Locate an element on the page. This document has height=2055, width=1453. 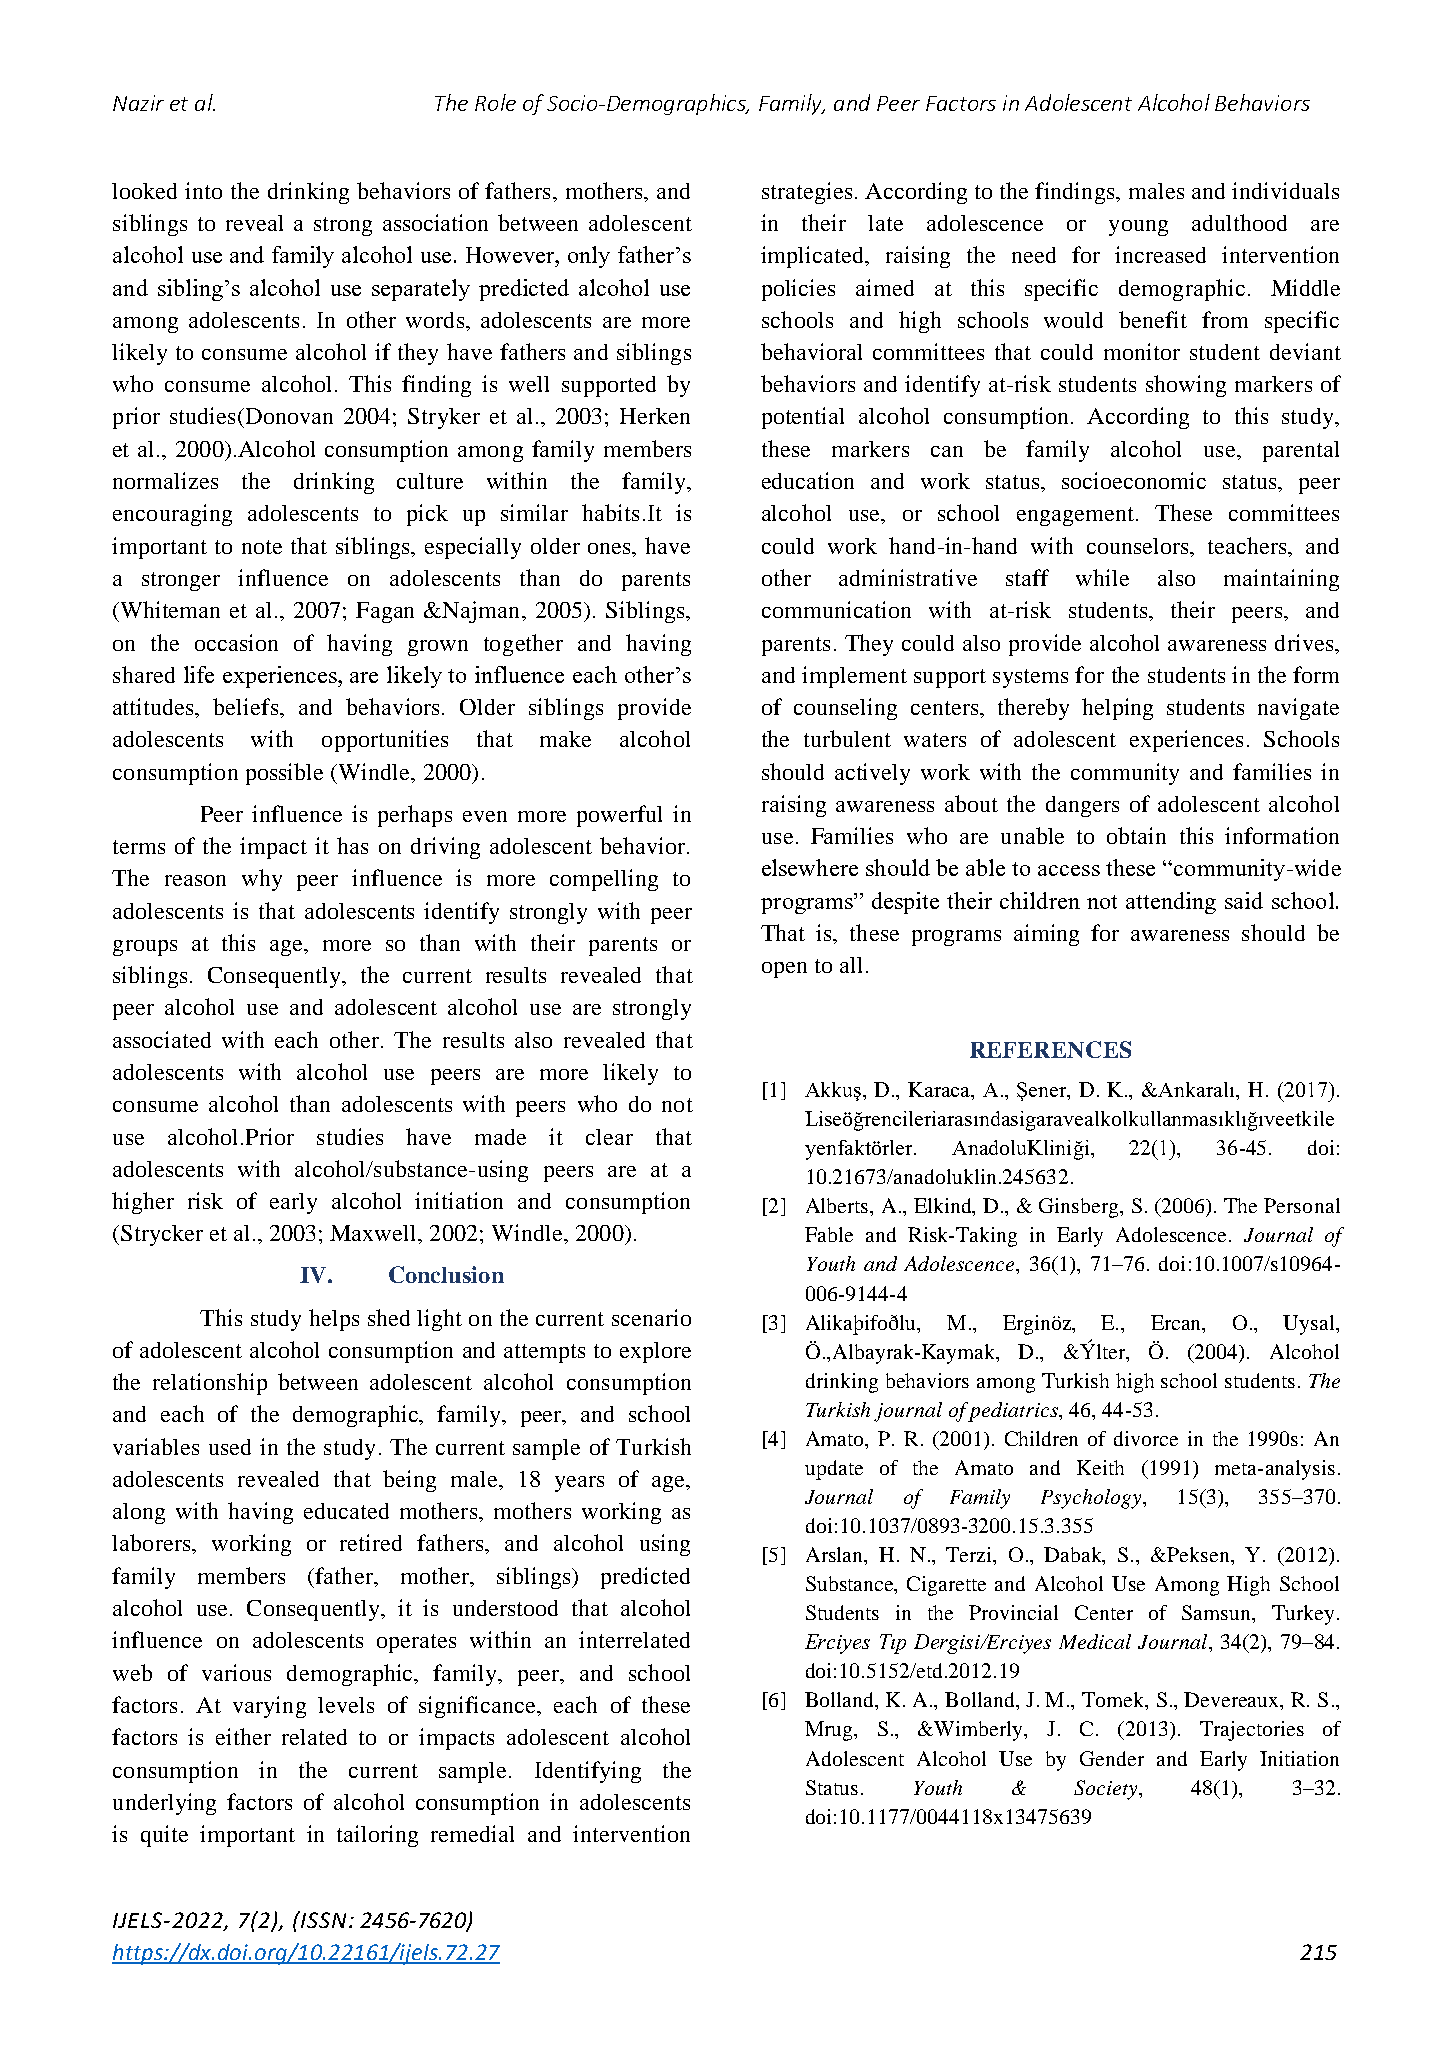
Society is located at coordinates (1107, 1790).
